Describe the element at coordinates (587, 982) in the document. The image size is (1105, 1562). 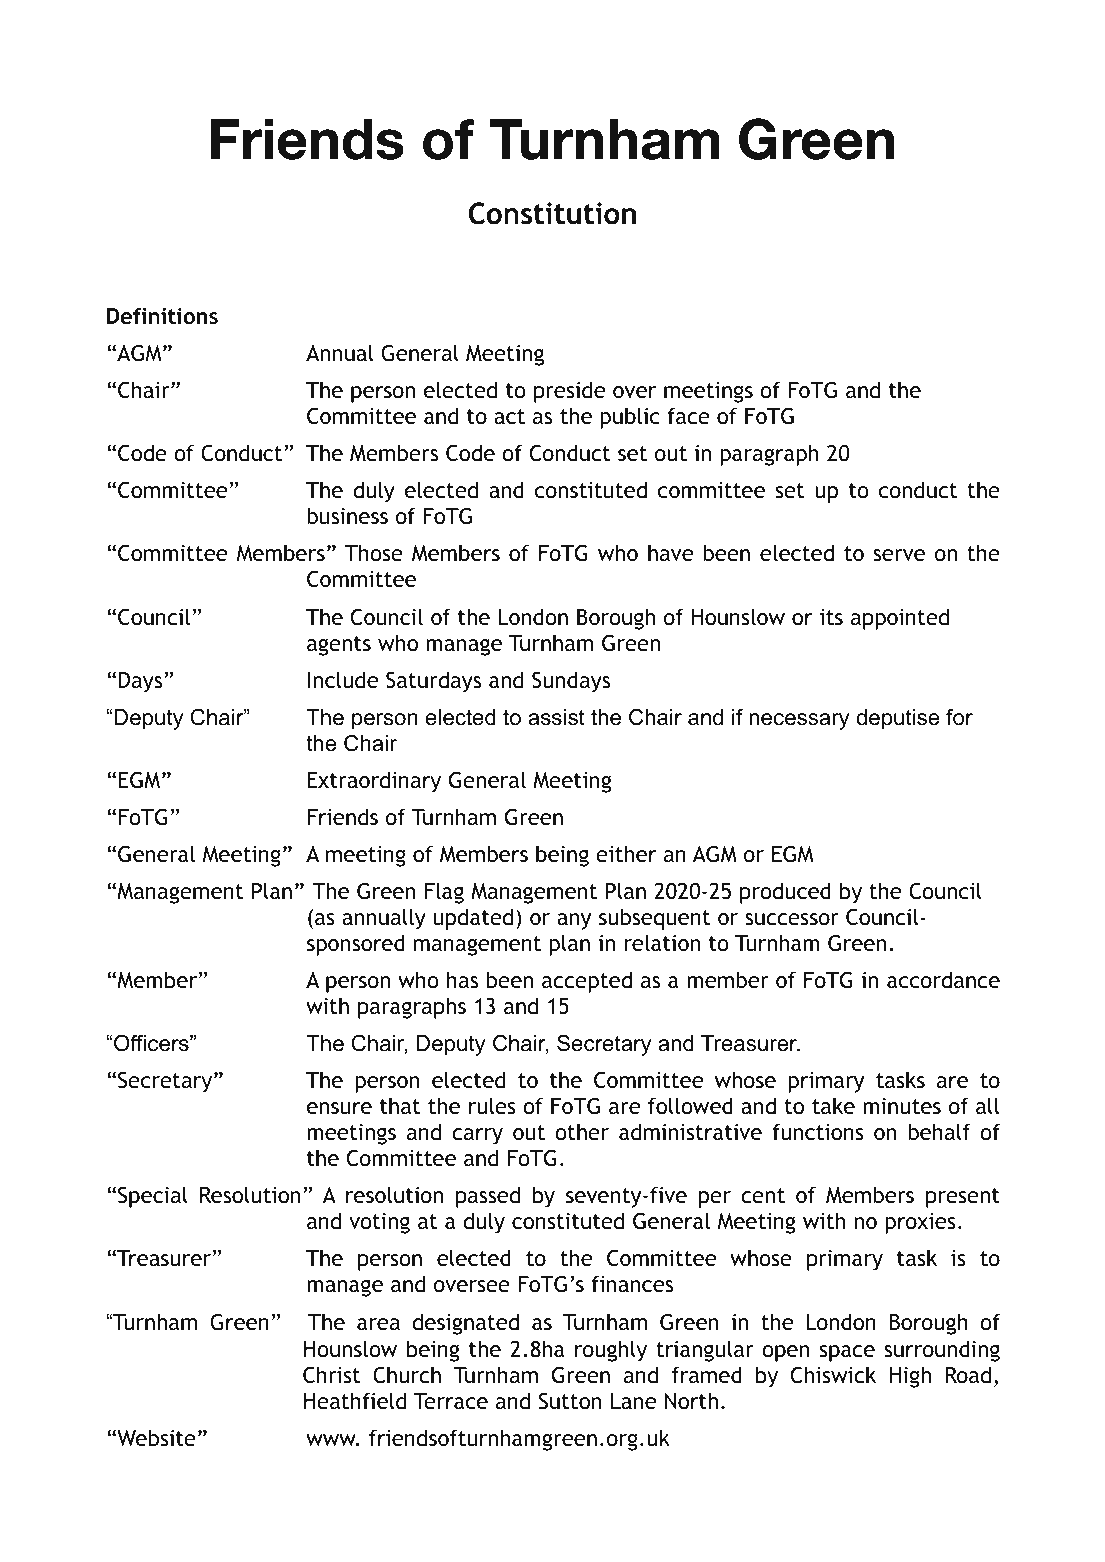
I see `accepted` at that location.
